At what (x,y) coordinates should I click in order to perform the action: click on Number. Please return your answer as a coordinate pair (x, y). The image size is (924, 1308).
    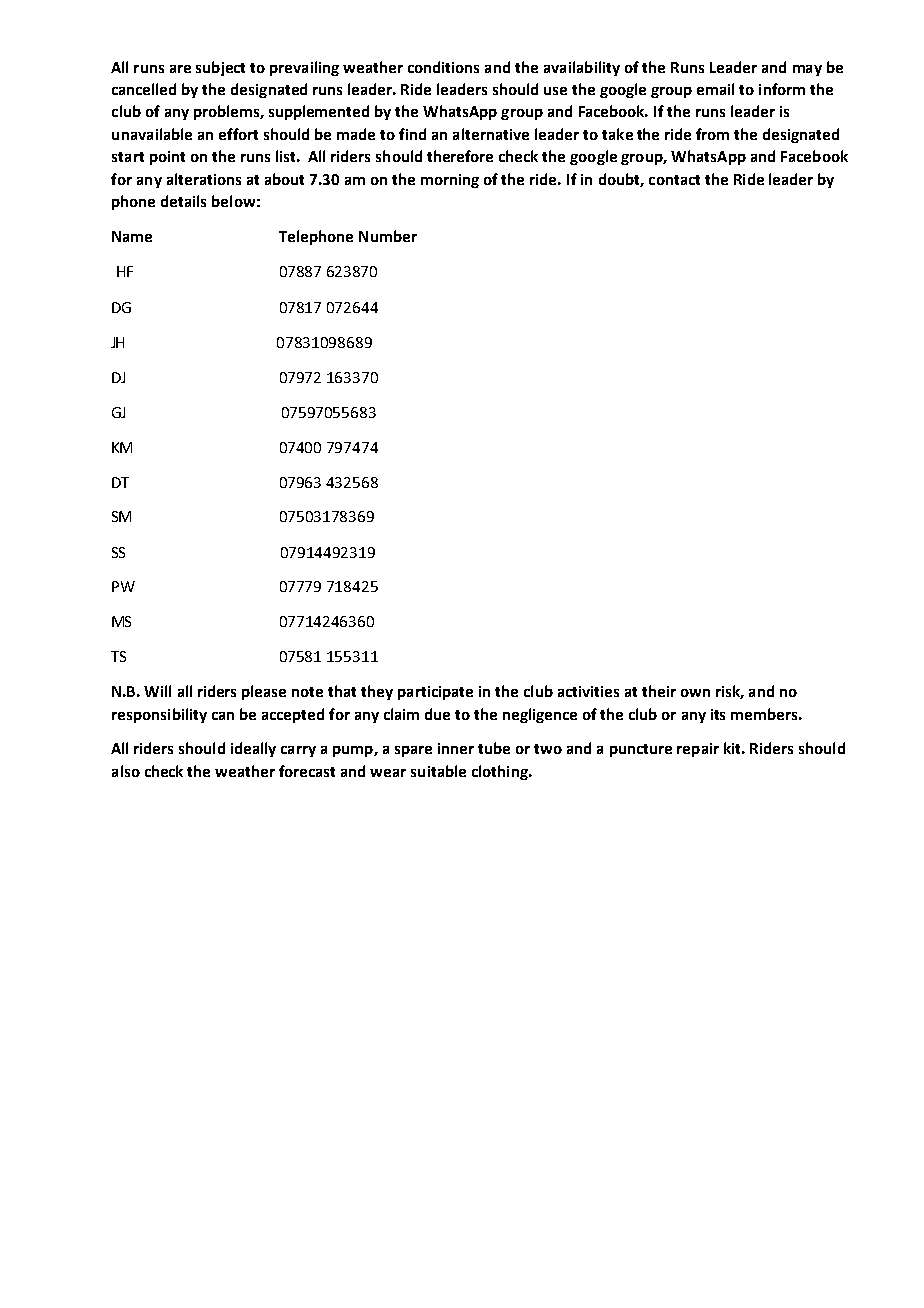
    Looking at the image, I should click on (388, 236).
